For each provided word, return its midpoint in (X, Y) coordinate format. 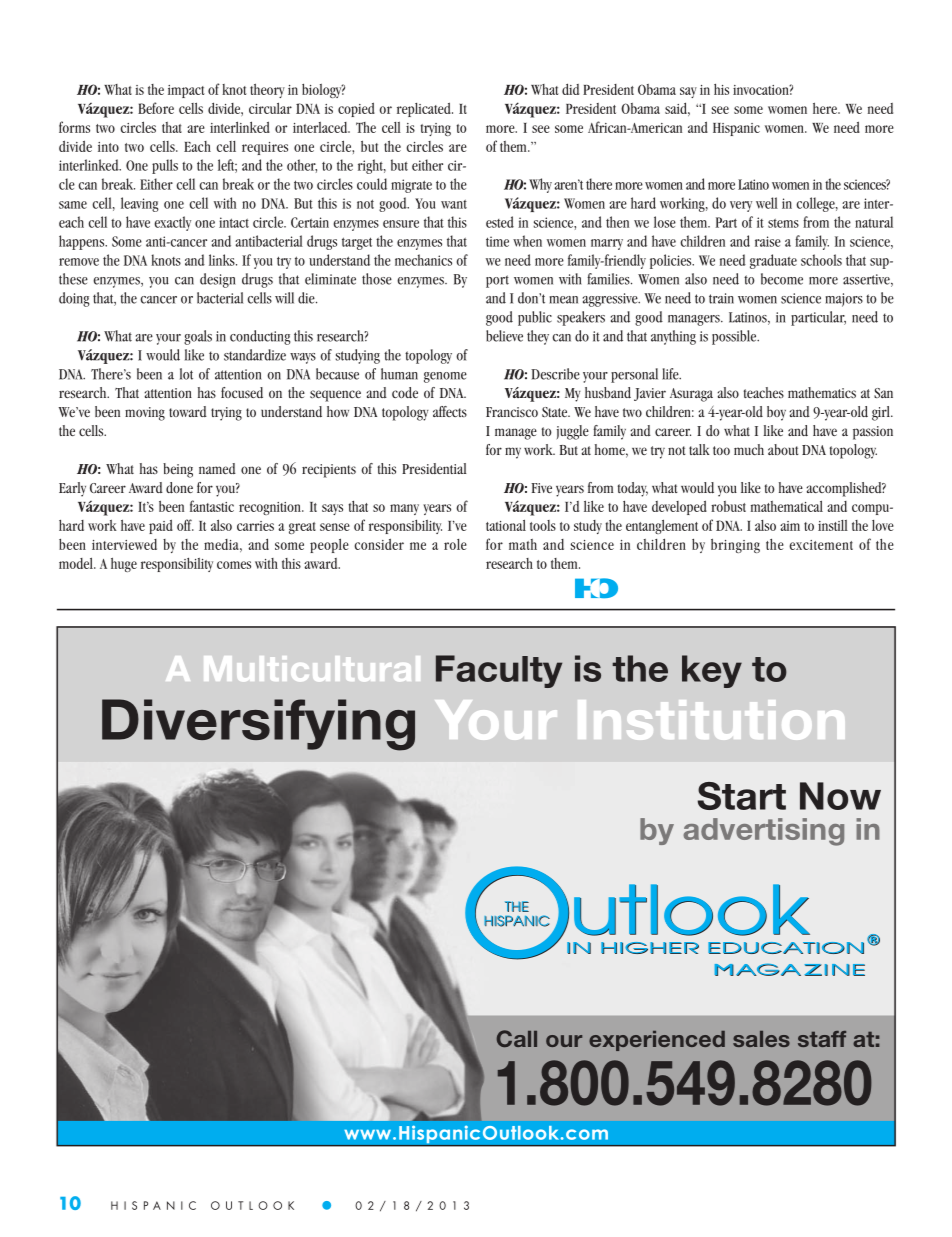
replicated (425, 109)
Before (156, 108)
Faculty (499, 671)
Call (517, 1038)
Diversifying (258, 725)
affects (450, 411)
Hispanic (736, 129)
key (712, 671)
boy (776, 413)
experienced (657, 1041)
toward (188, 411)
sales (761, 1039)
